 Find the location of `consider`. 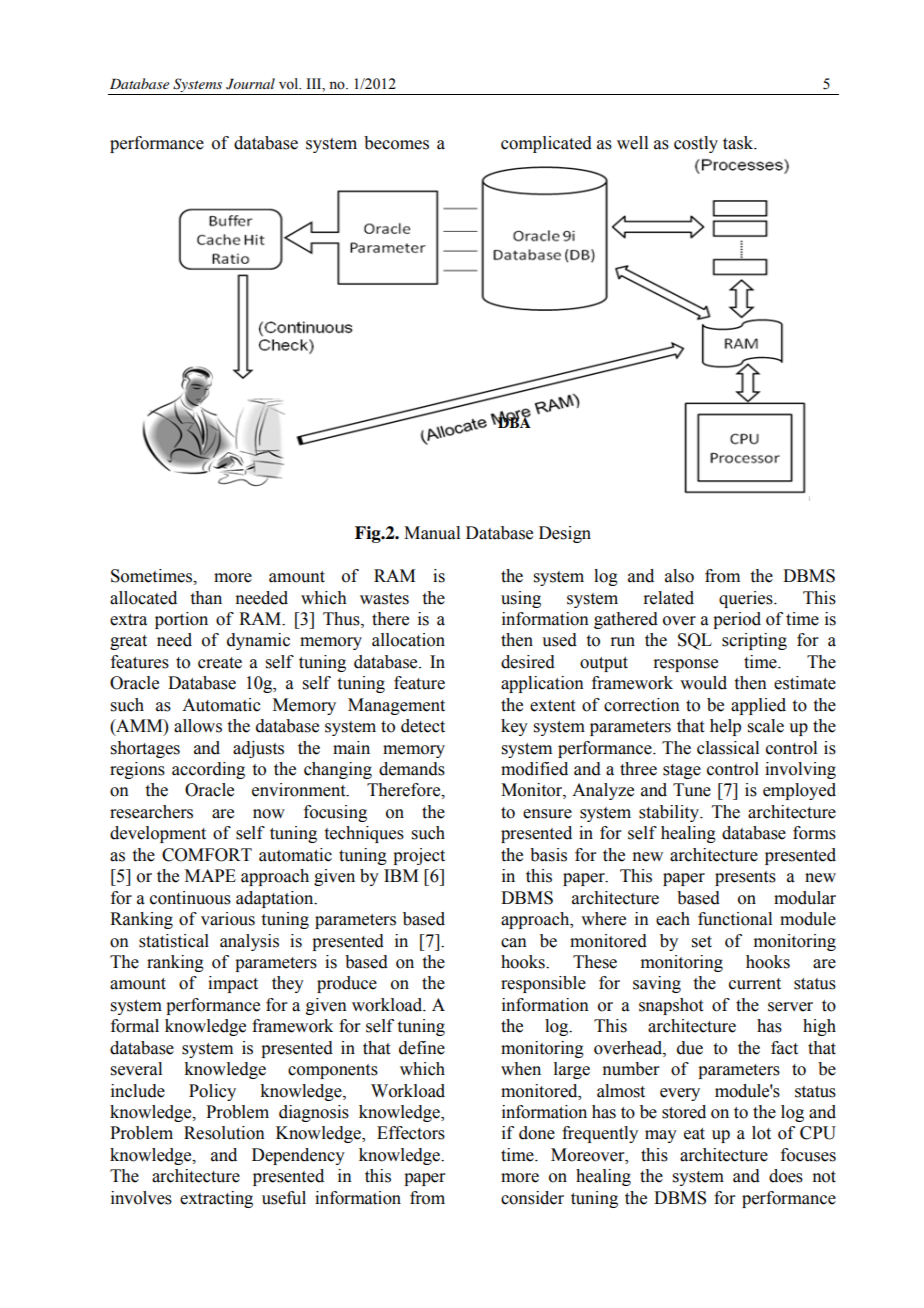

consider is located at coordinates (532, 1198).
